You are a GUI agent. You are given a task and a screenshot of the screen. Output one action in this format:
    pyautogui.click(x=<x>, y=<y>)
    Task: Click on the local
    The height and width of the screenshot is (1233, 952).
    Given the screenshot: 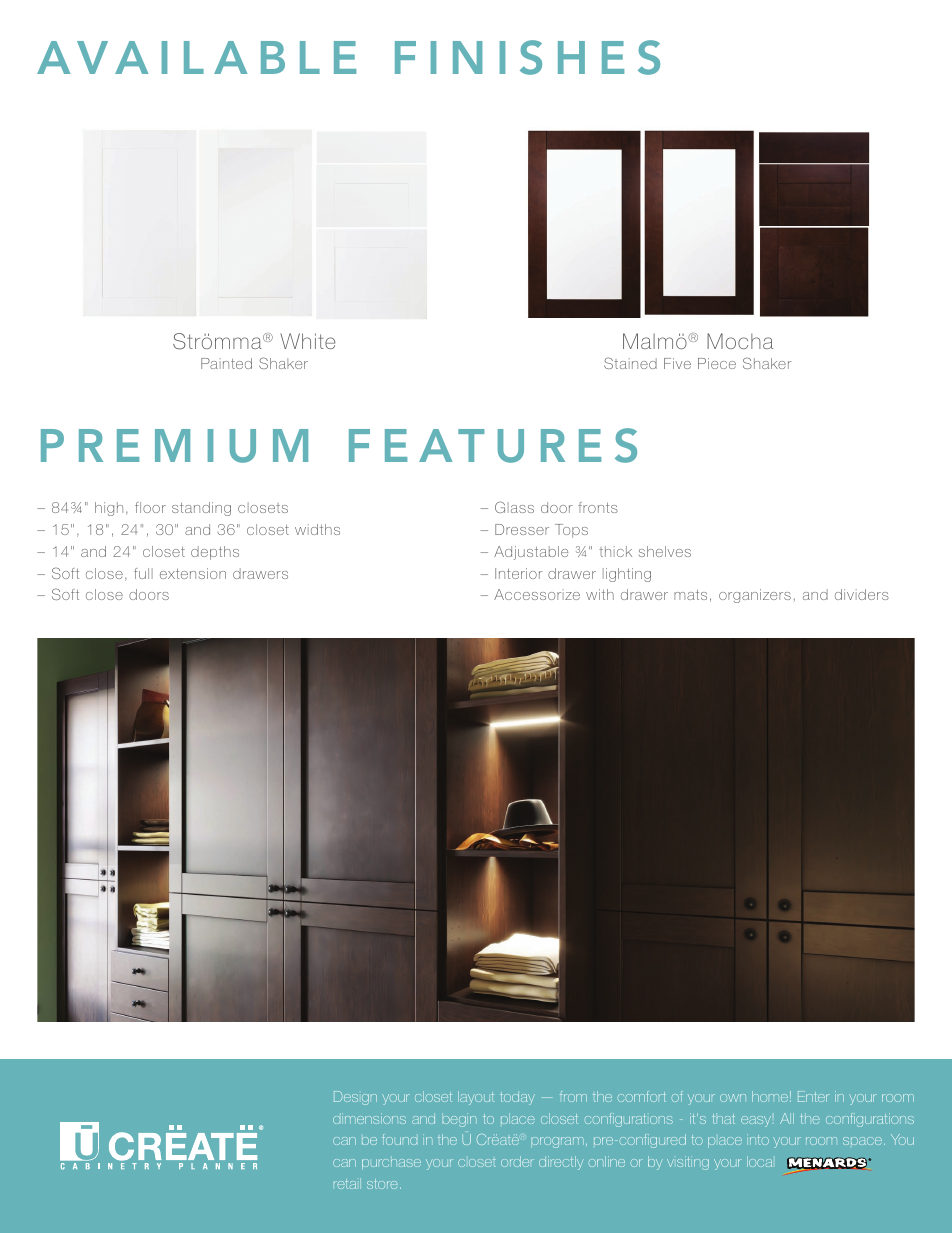 What is the action you would take?
    pyautogui.click(x=759, y=1161)
